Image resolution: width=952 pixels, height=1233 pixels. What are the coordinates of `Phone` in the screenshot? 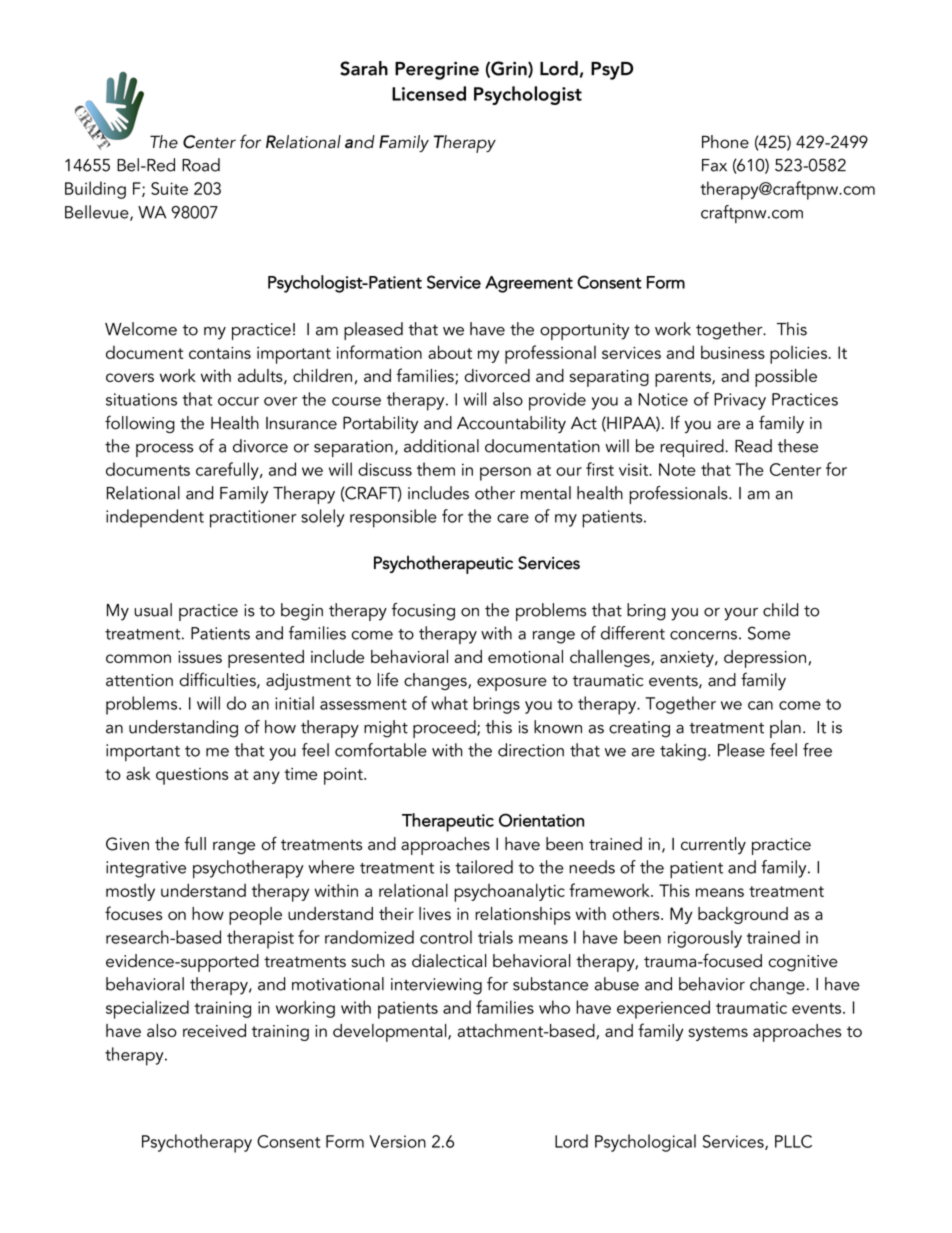 It's located at (725, 142).
